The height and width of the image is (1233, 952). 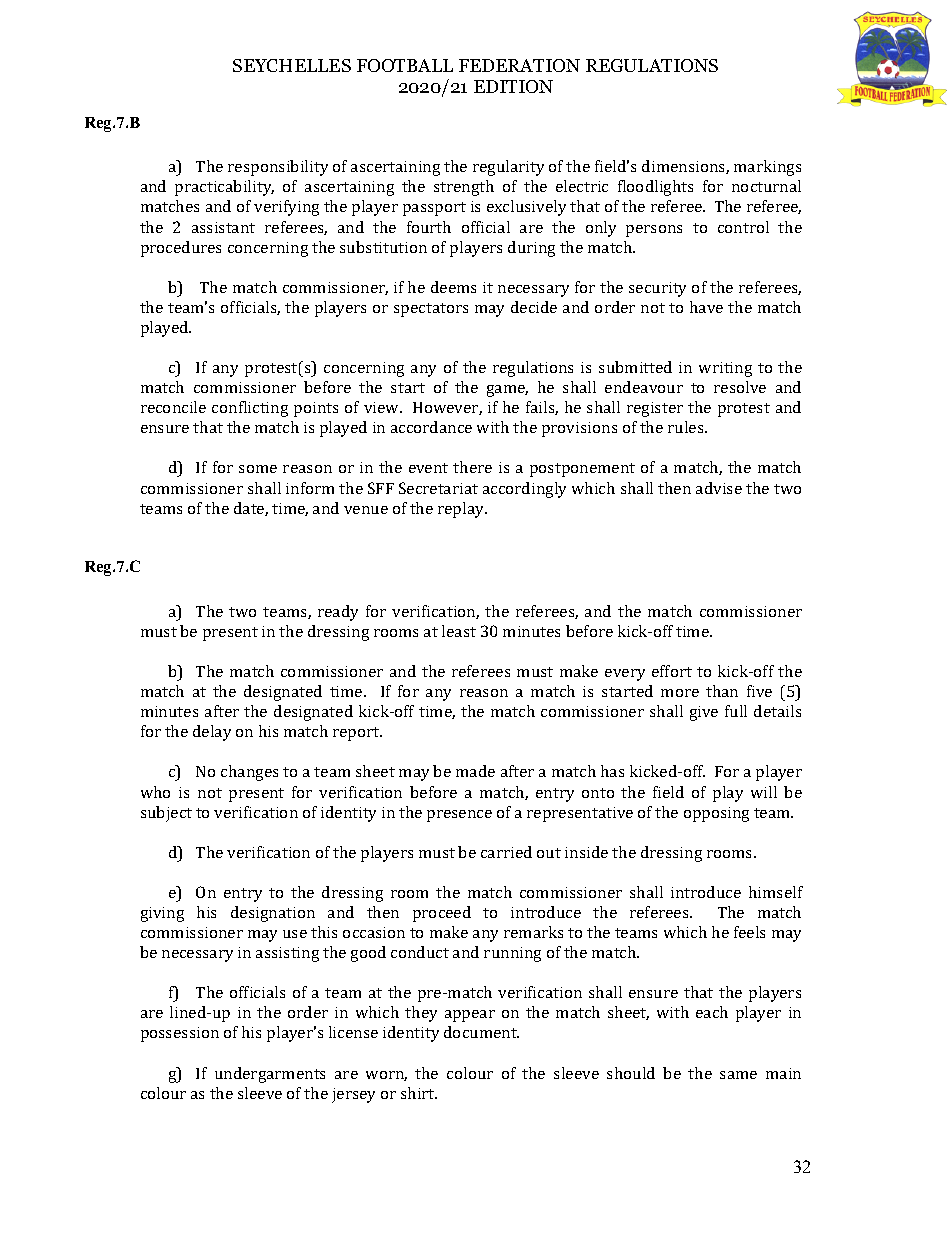 What do you see at coordinates (475, 771) in the image?
I see `made` at bounding box center [475, 771].
